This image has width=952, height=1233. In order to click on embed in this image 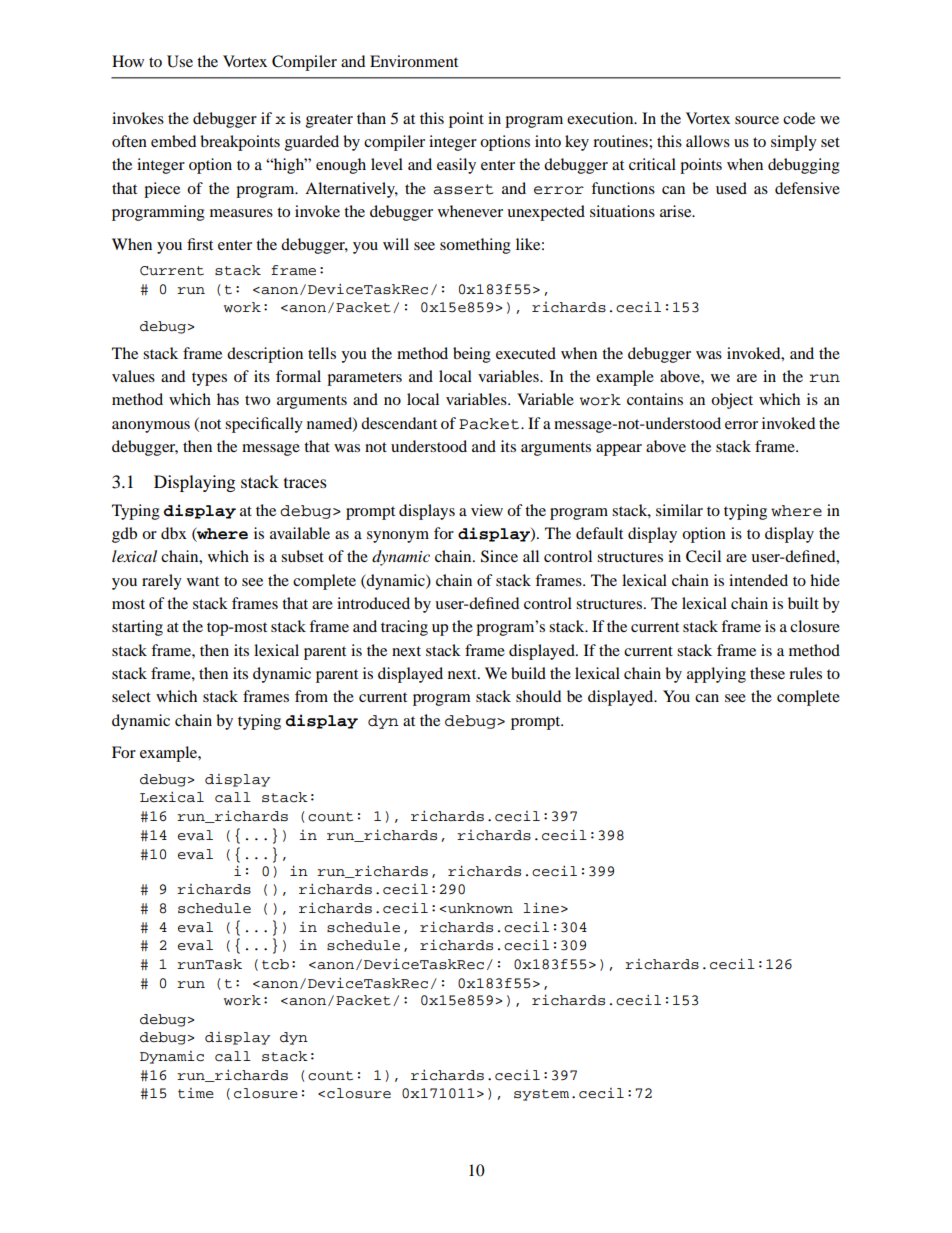, I will do `click(173, 141)`.
